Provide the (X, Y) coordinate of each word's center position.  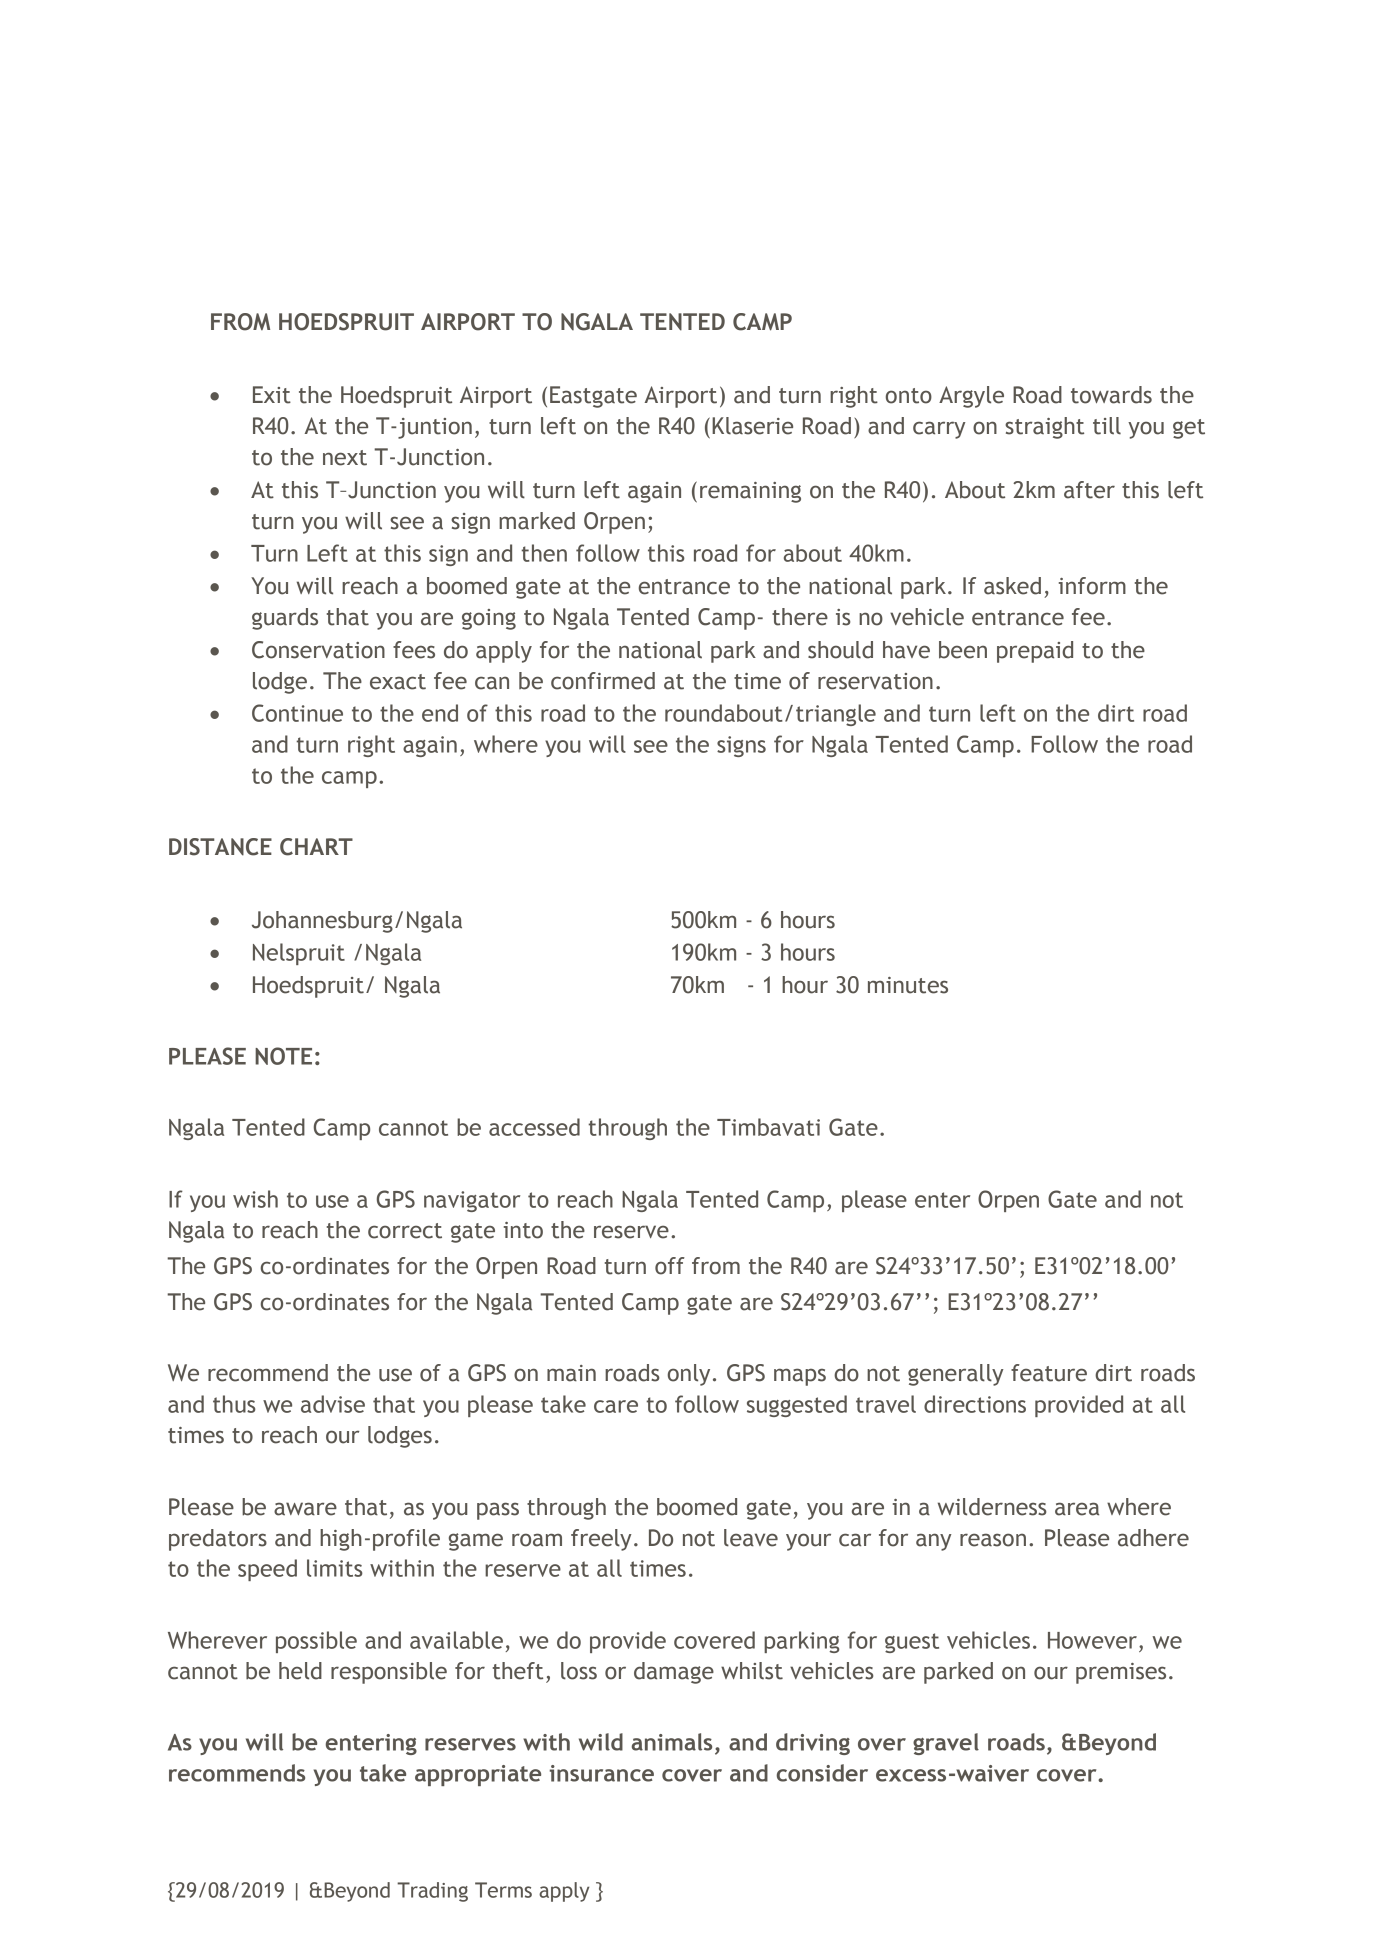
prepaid (1035, 652)
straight (1044, 428)
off (670, 1266)
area (1077, 1509)
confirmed (603, 681)
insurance (601, 1773)
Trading (432, 1892)
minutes (908, 985)
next (345, 458)
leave (751, 1538)
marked (537, 521)
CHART (316, 847)
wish (255, 1199)
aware (305, 1509)
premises (1121, 1673)
